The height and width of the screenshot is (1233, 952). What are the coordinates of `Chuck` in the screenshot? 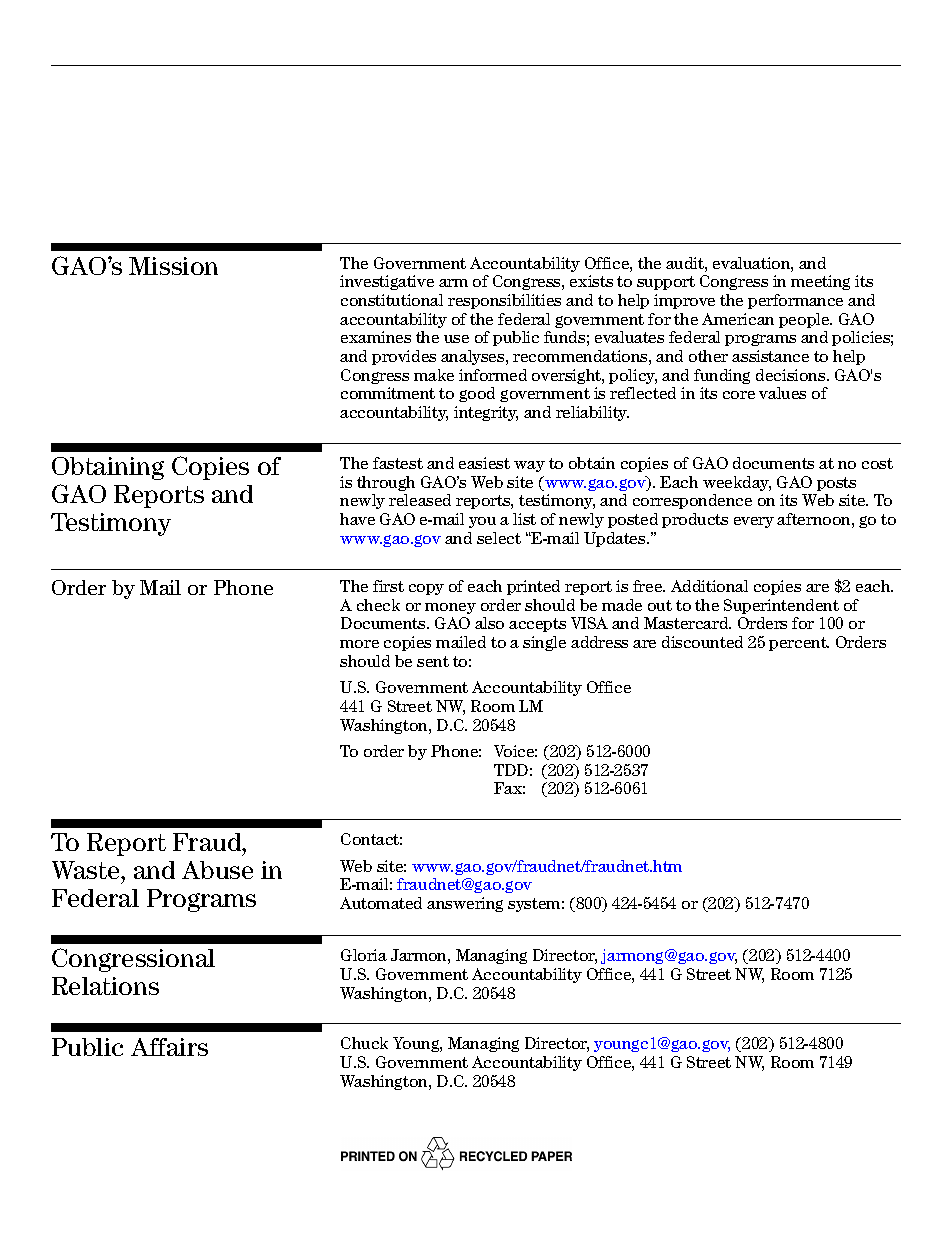 It's located at (364, 1043).
